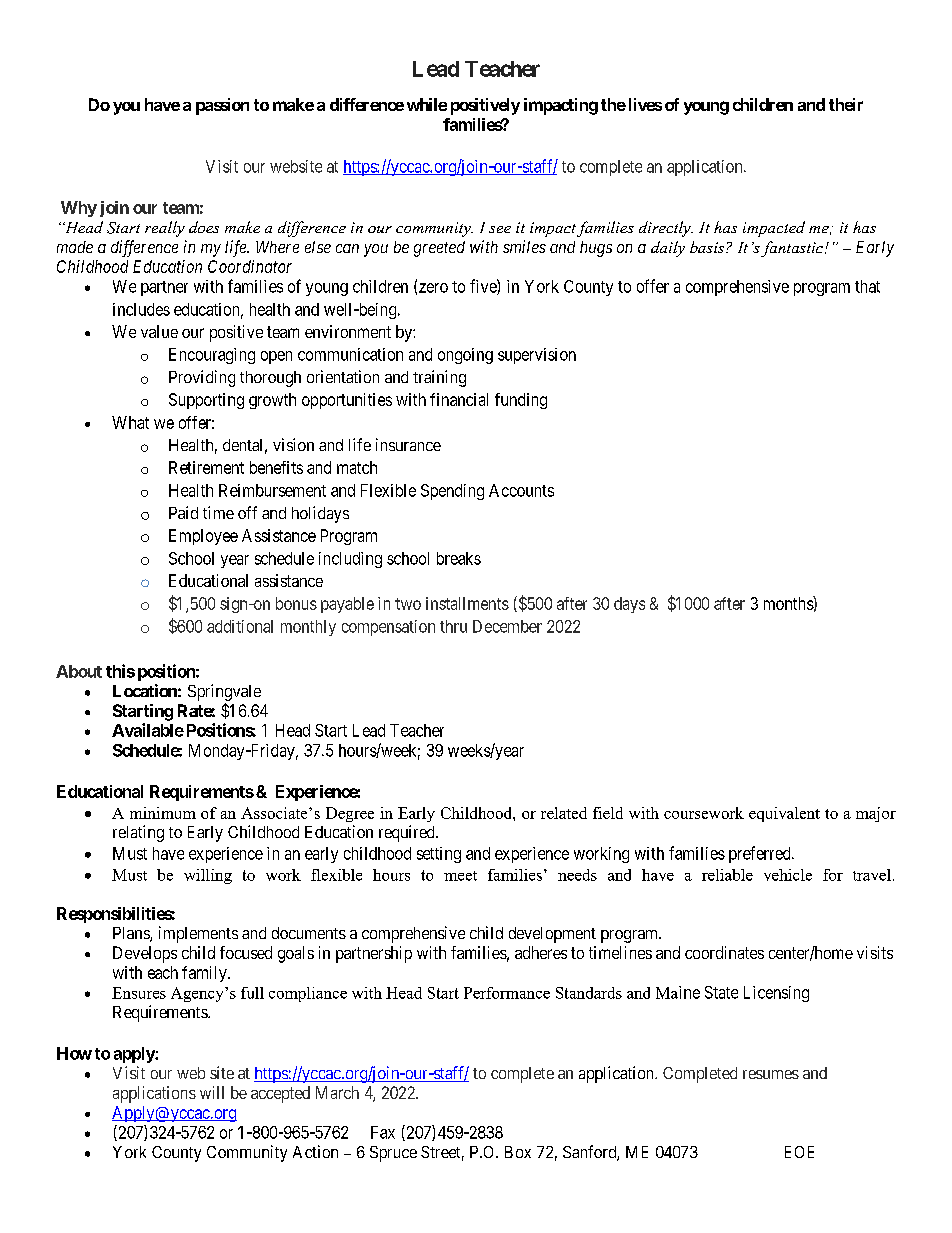  I want to click on meet, so click(460, 876).
